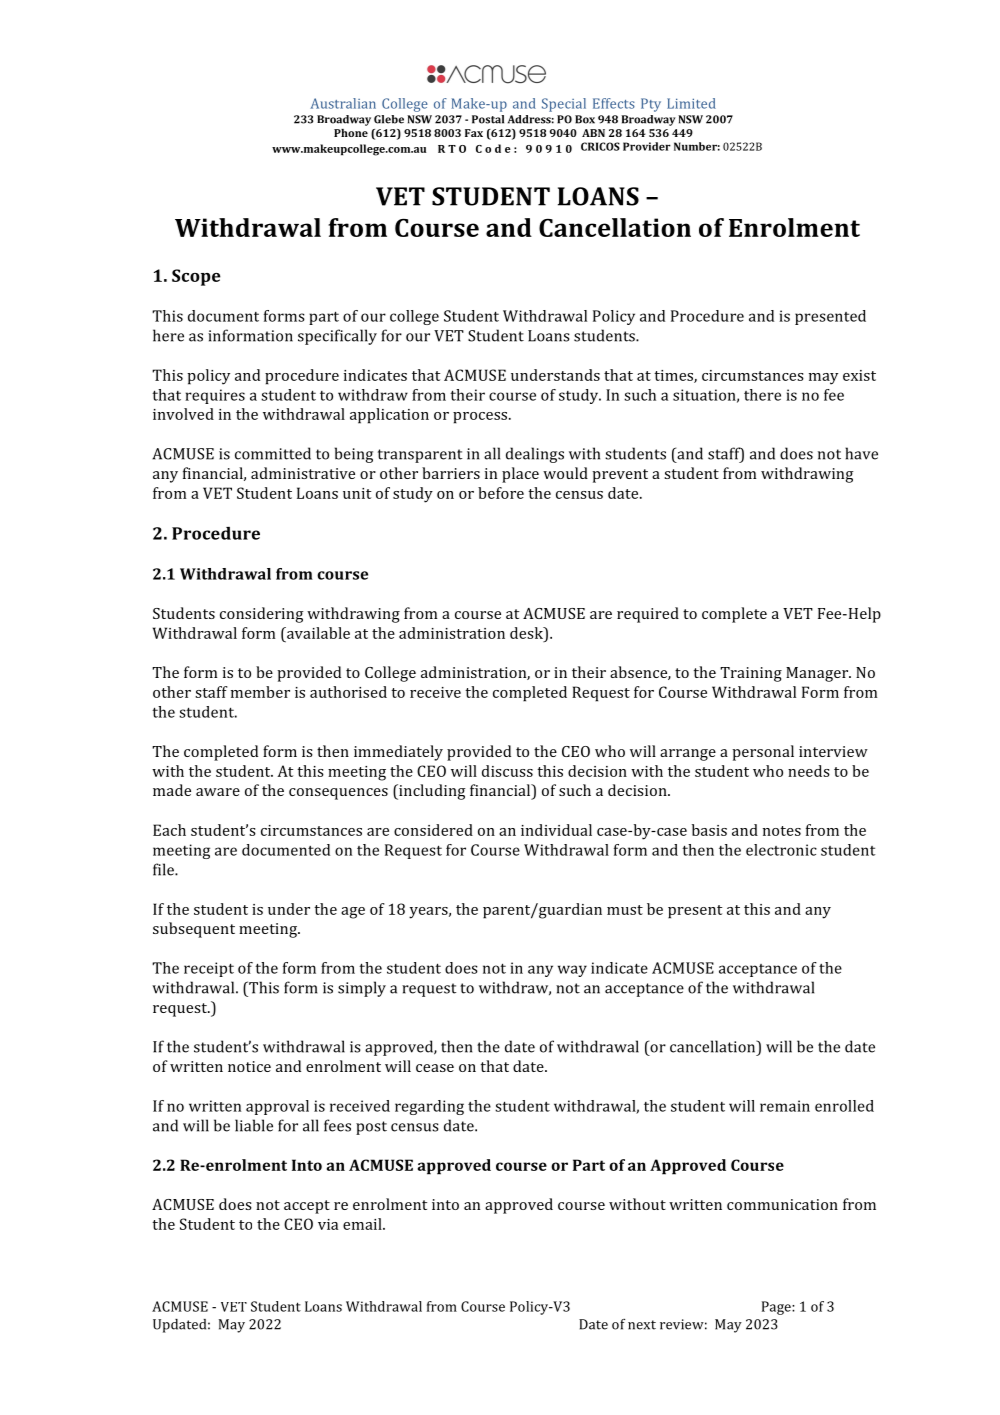 The width and height of the screenshot is (1000, 1415). What do you see at coordinates (474, 133) in the screenshot?
I see `Fax` at bounding box center [474, 133].
